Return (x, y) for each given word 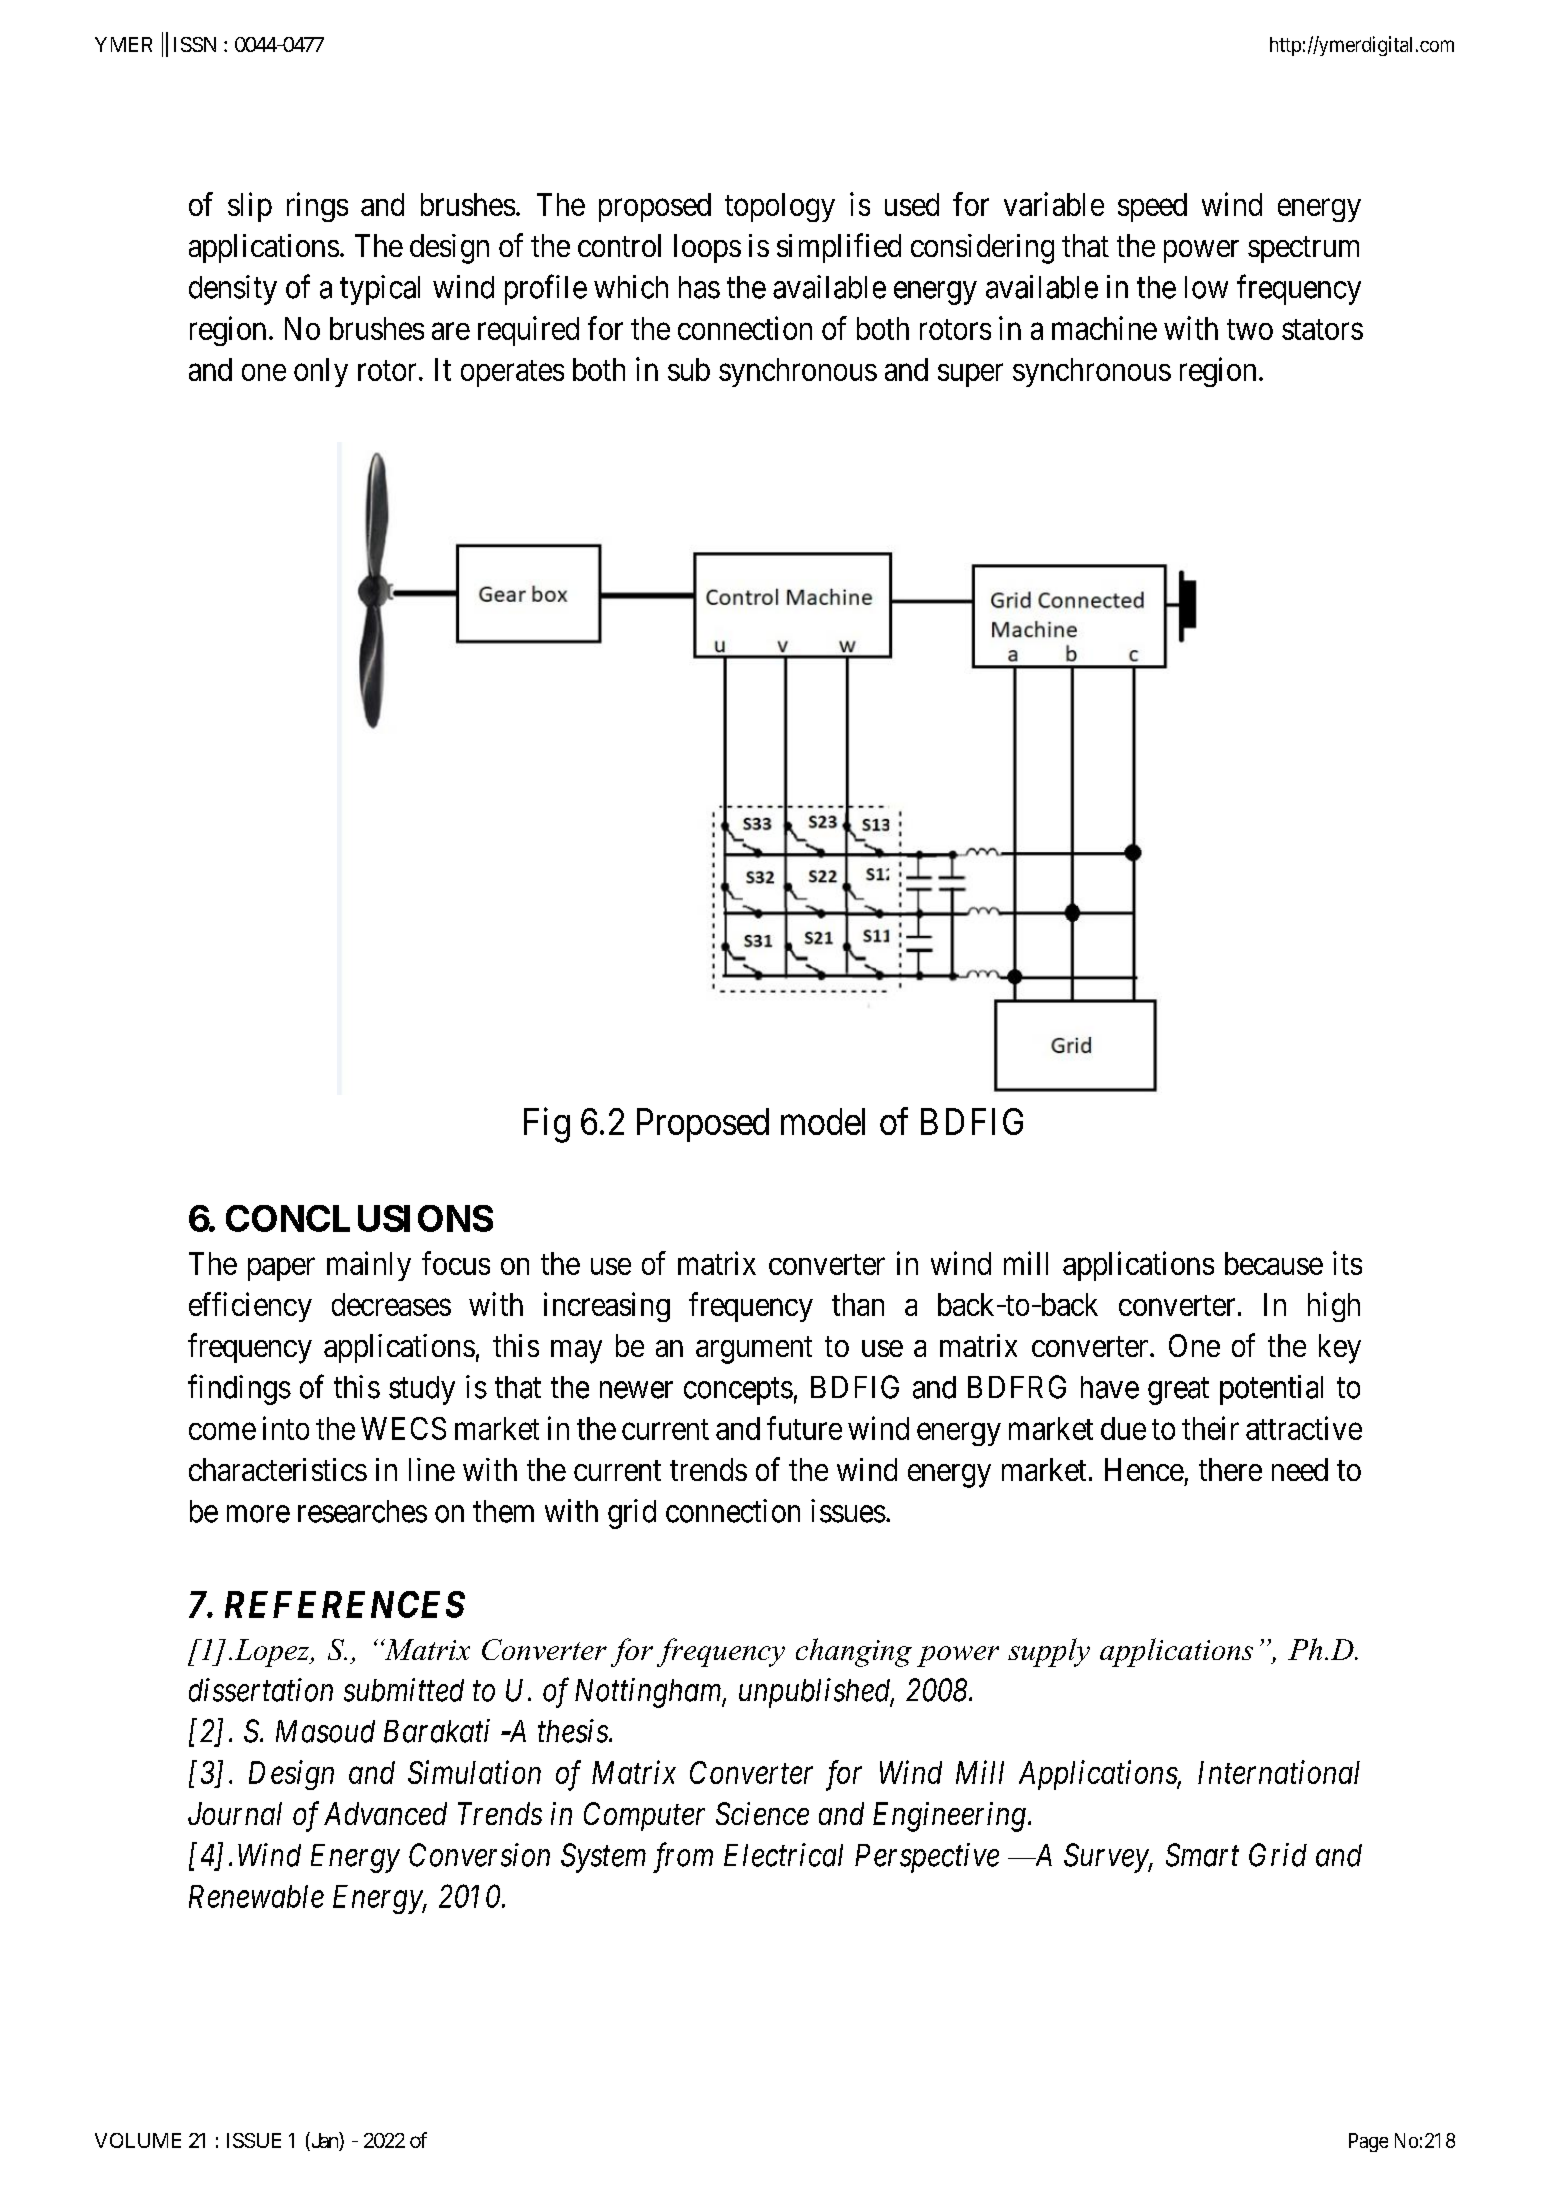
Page (1368, 2142)
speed (1152, 207)
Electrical (783, 1855)
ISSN (195, 44)
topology (780, 207)
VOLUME (138, 2140)
